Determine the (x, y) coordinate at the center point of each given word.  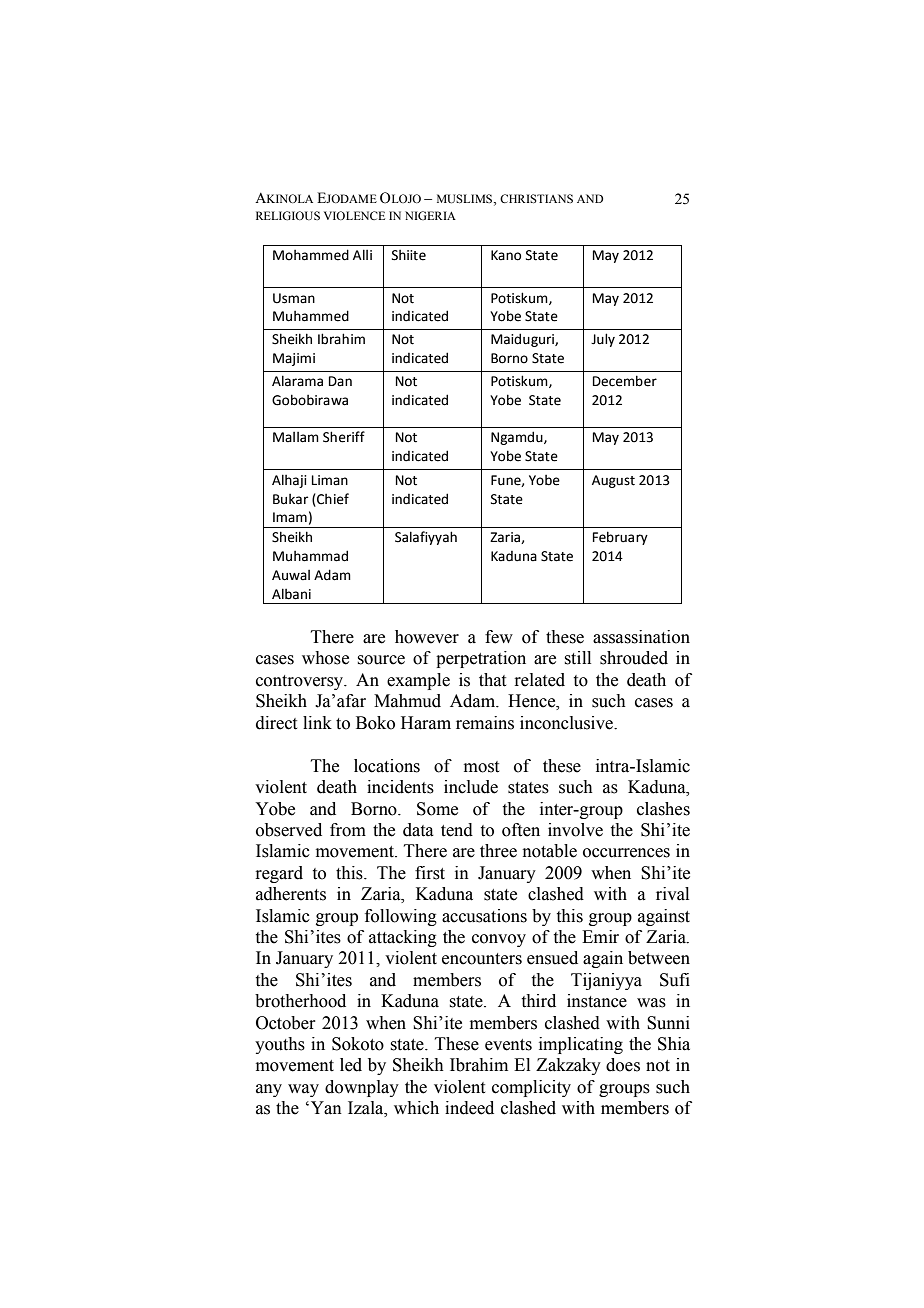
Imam (290, 517)
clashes (663, 809)
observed (289, 830)
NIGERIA (430, 215)
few (499, 637)
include (471, 787)
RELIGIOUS (288, 215)
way (303, 1090)
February (620, 538)
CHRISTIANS (536, 198)
